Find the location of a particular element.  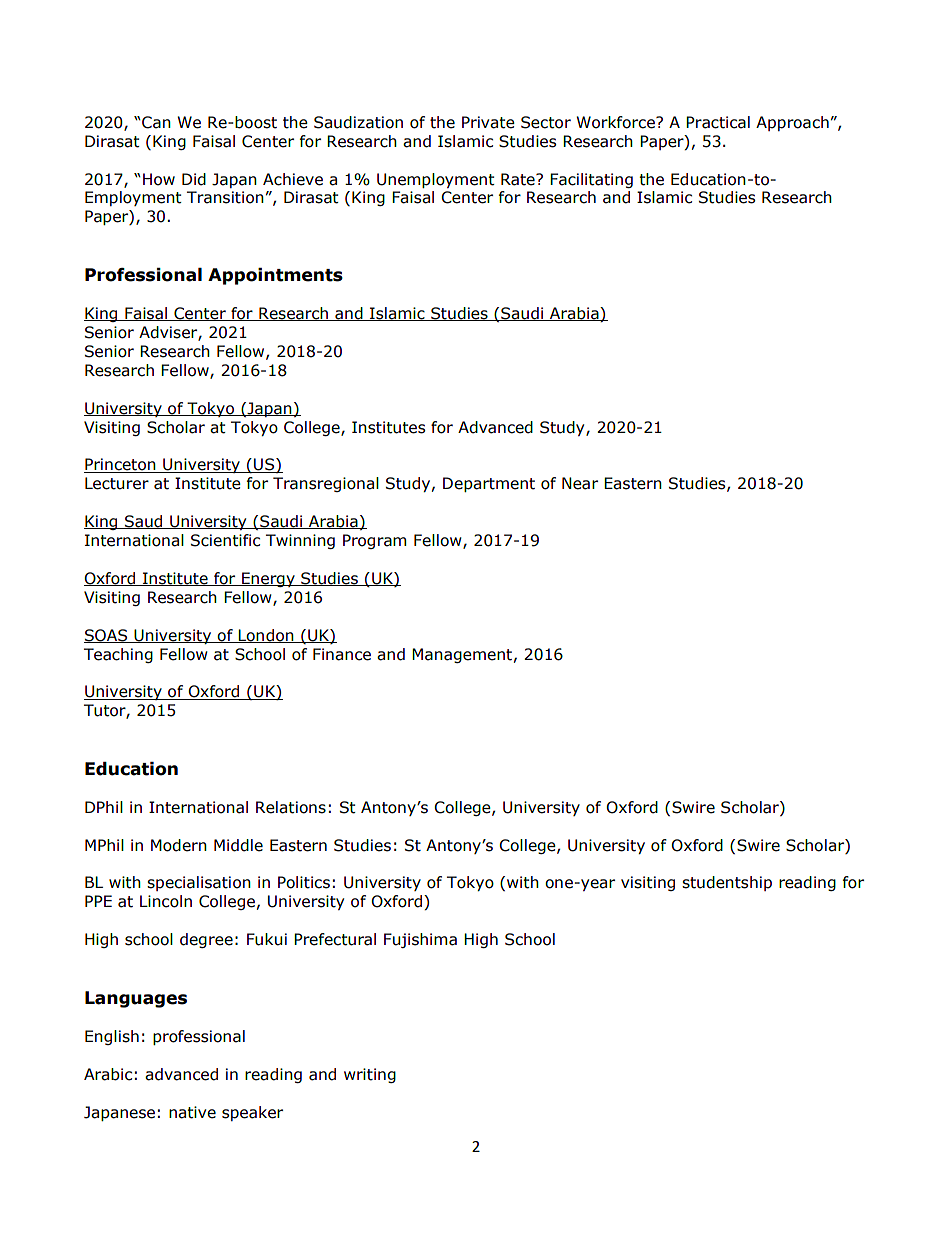

Princeton is located at coordinates (121, 465).
